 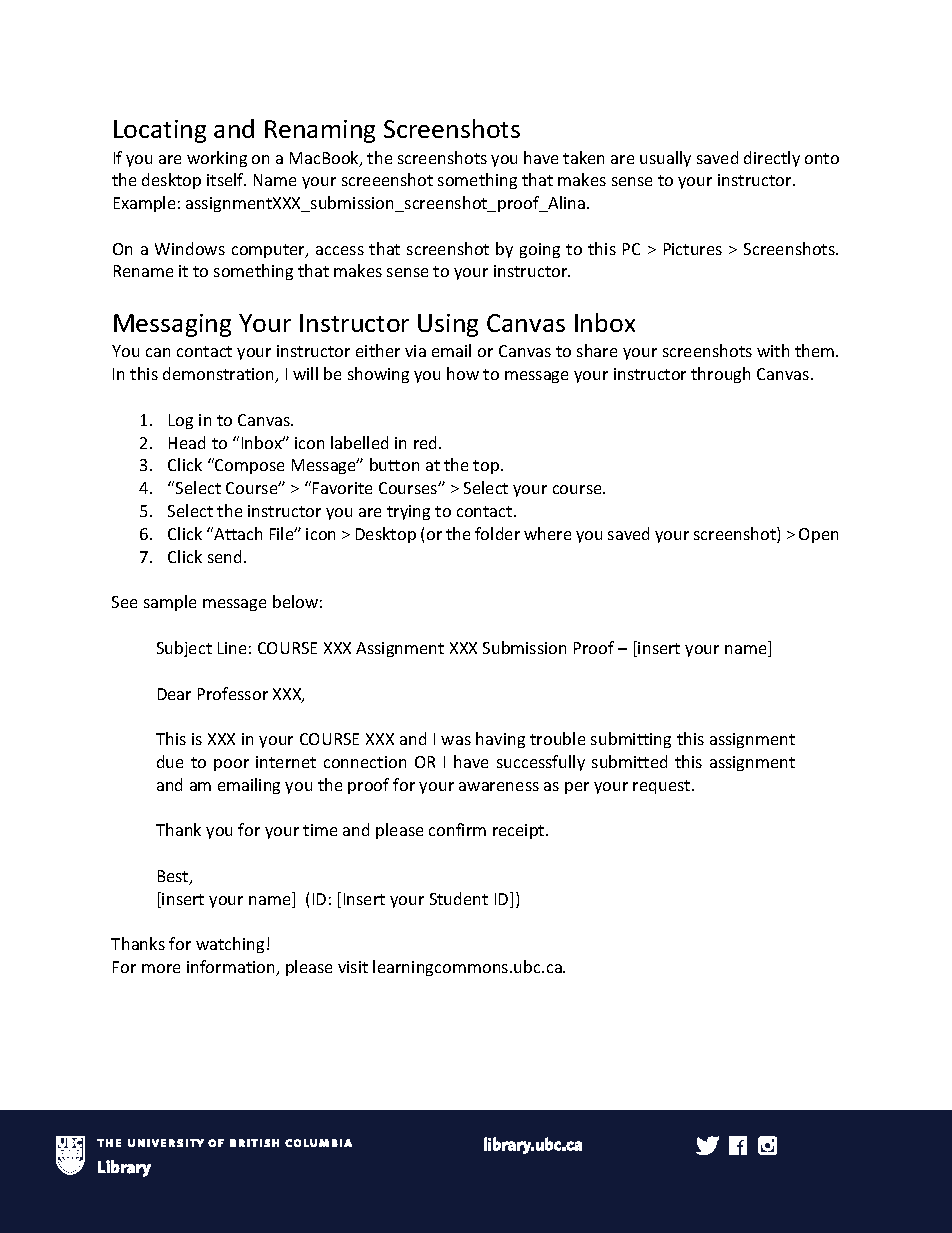 I want to click on folder, so click(x=497, y=533).
